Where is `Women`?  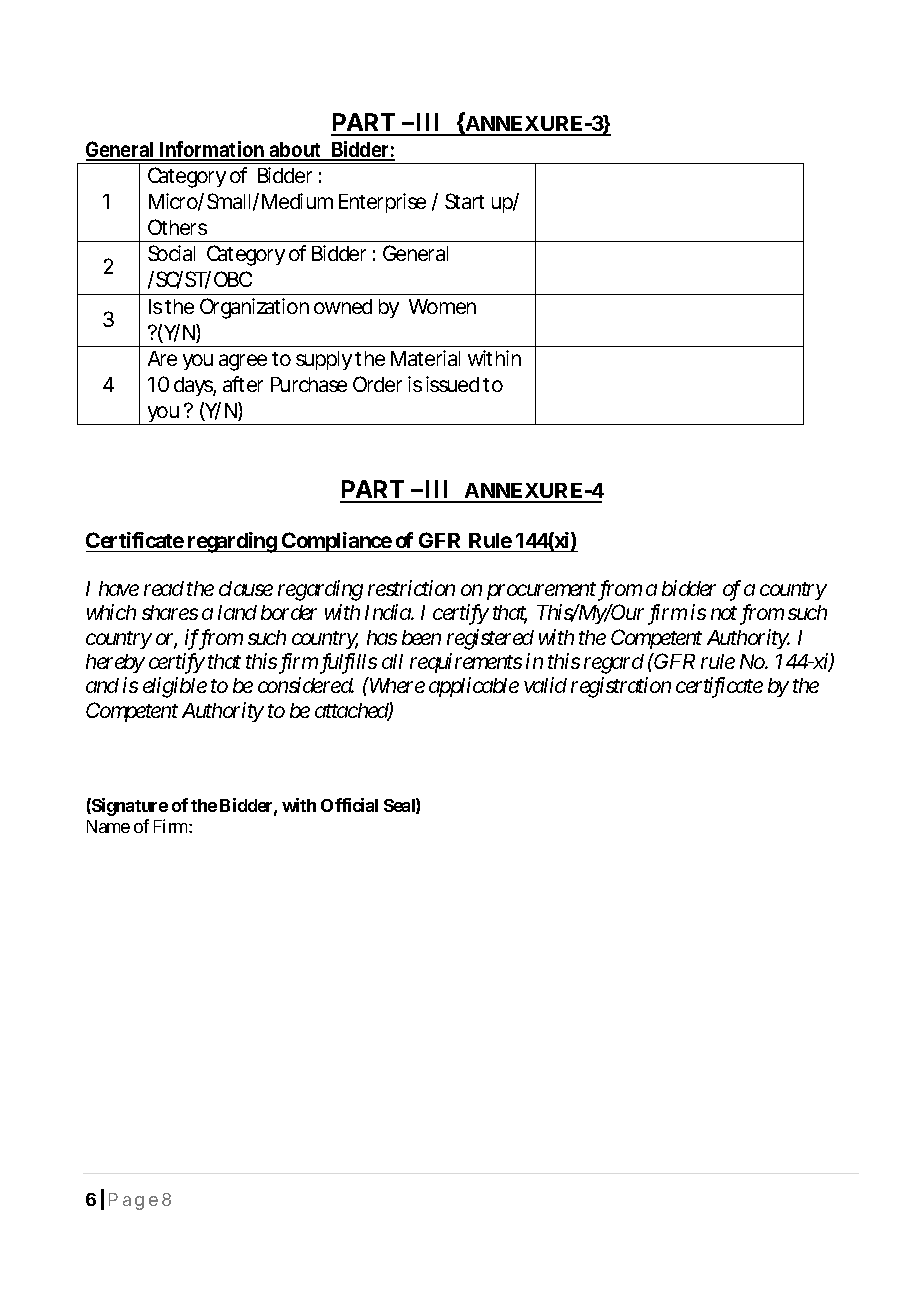
Women is located at coordinates (442, 306).
